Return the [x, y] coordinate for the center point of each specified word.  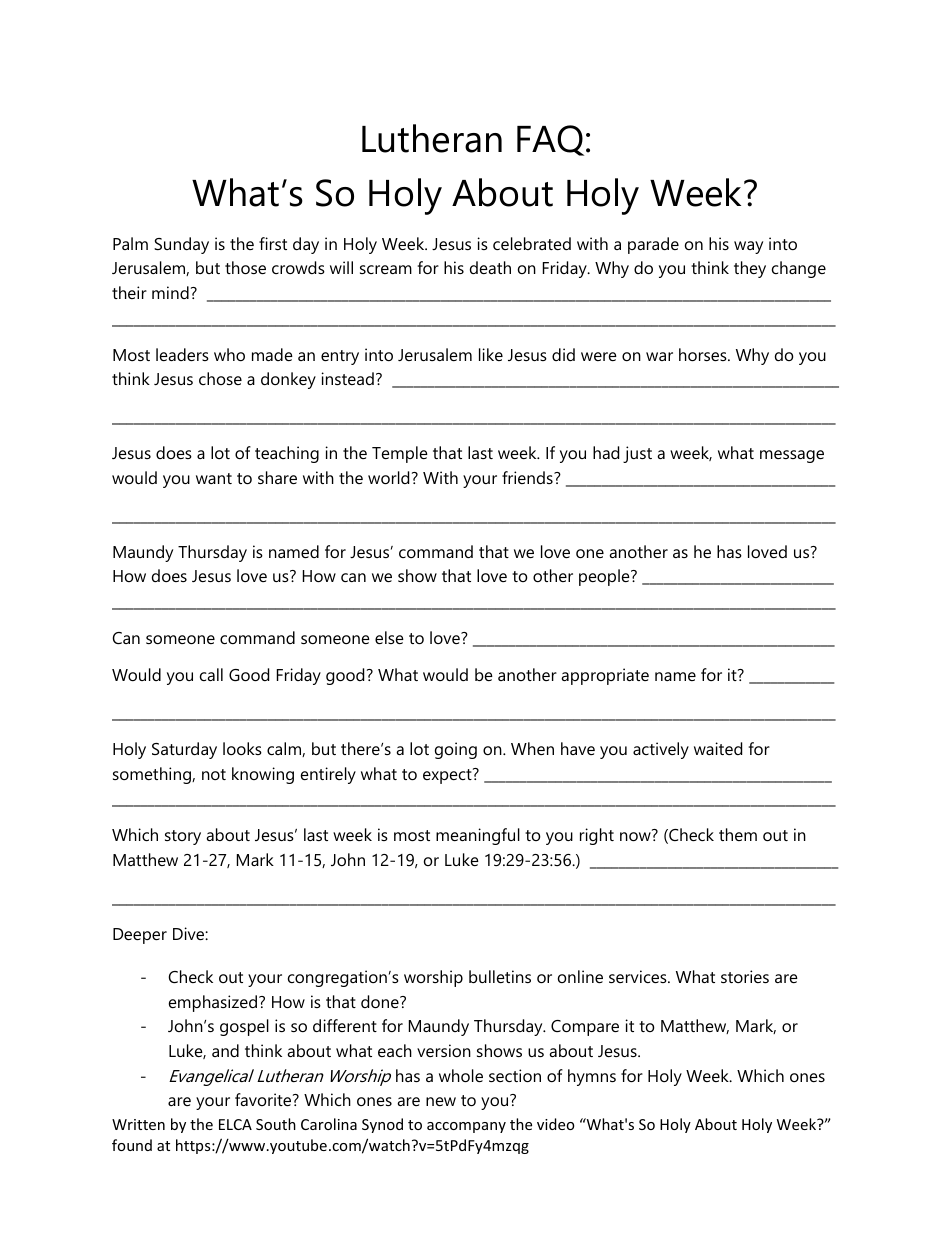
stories [745, 976]
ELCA [235, 1124]
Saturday [184, 750]
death [490, 267]
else [389, 637]
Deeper [140, 936]
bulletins [500, 976]
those [245, 267]
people [605, 577]
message [792, 456]
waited [718, 748]
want [214, 478]
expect [448, 776]
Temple [400, 454]
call [211, 674]
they [750, 269]
